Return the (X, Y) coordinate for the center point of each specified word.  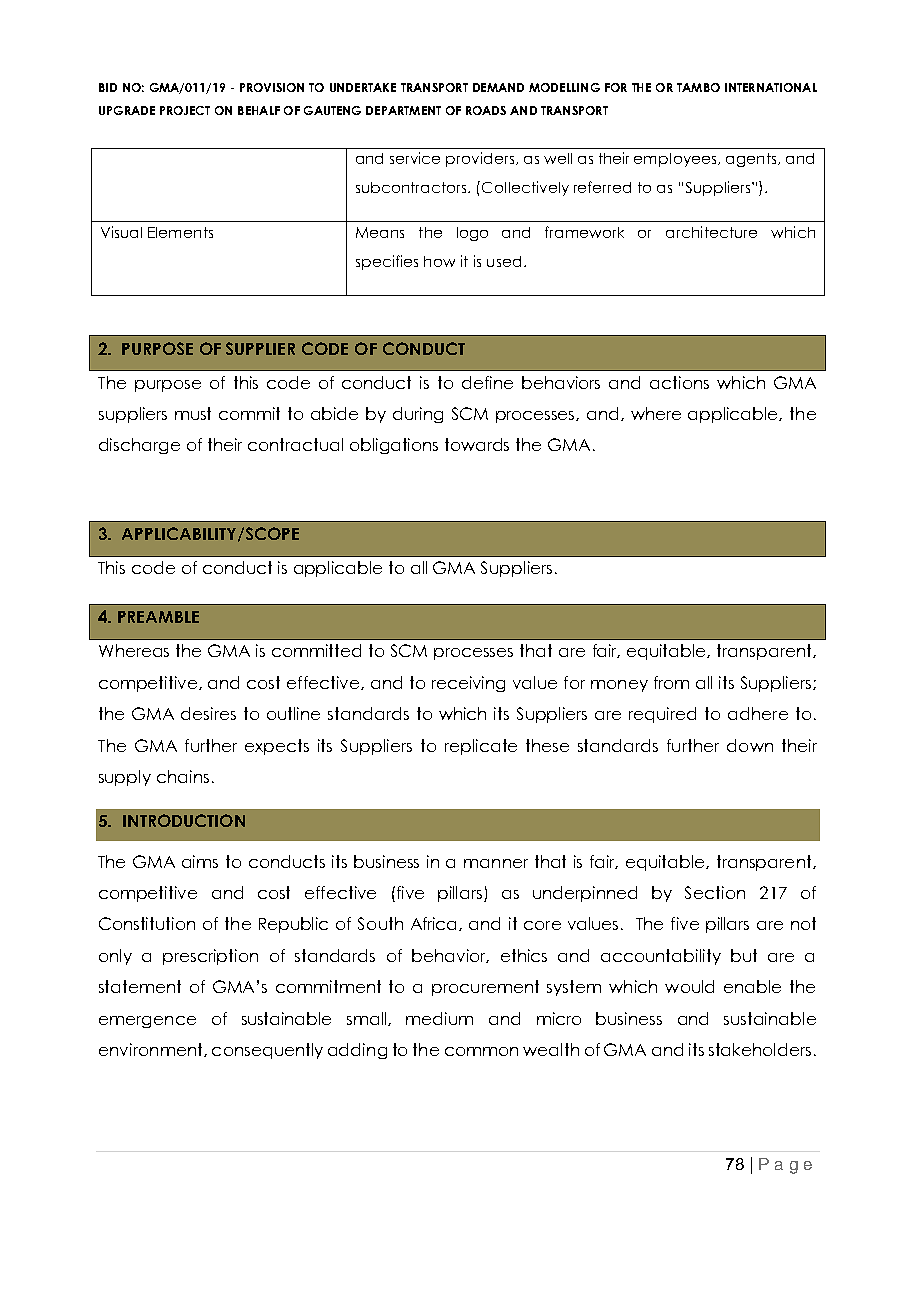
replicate (481, 747)
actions (679, 382)
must (193, 413)
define (487, 382)
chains (183, 776)
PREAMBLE (158, 617)
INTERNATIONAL (771, 87)
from (671, 682)
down (750, 745)
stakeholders (760, 1049)
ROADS (486, 110)
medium (439, 1018)
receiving (468, 684)
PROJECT (185, 110)
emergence (147, 1022)
